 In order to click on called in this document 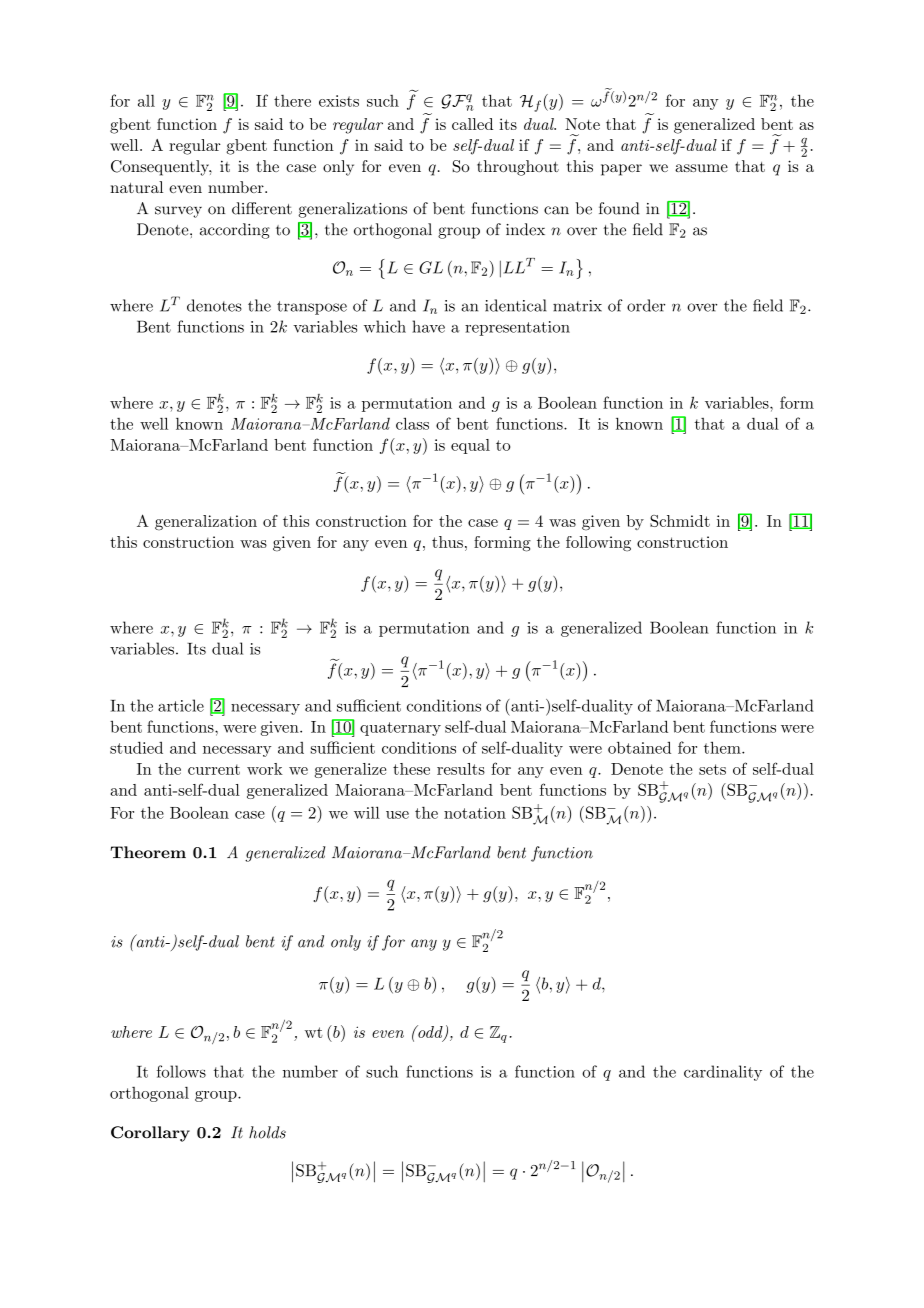, I will do `click(472, 124)`.
